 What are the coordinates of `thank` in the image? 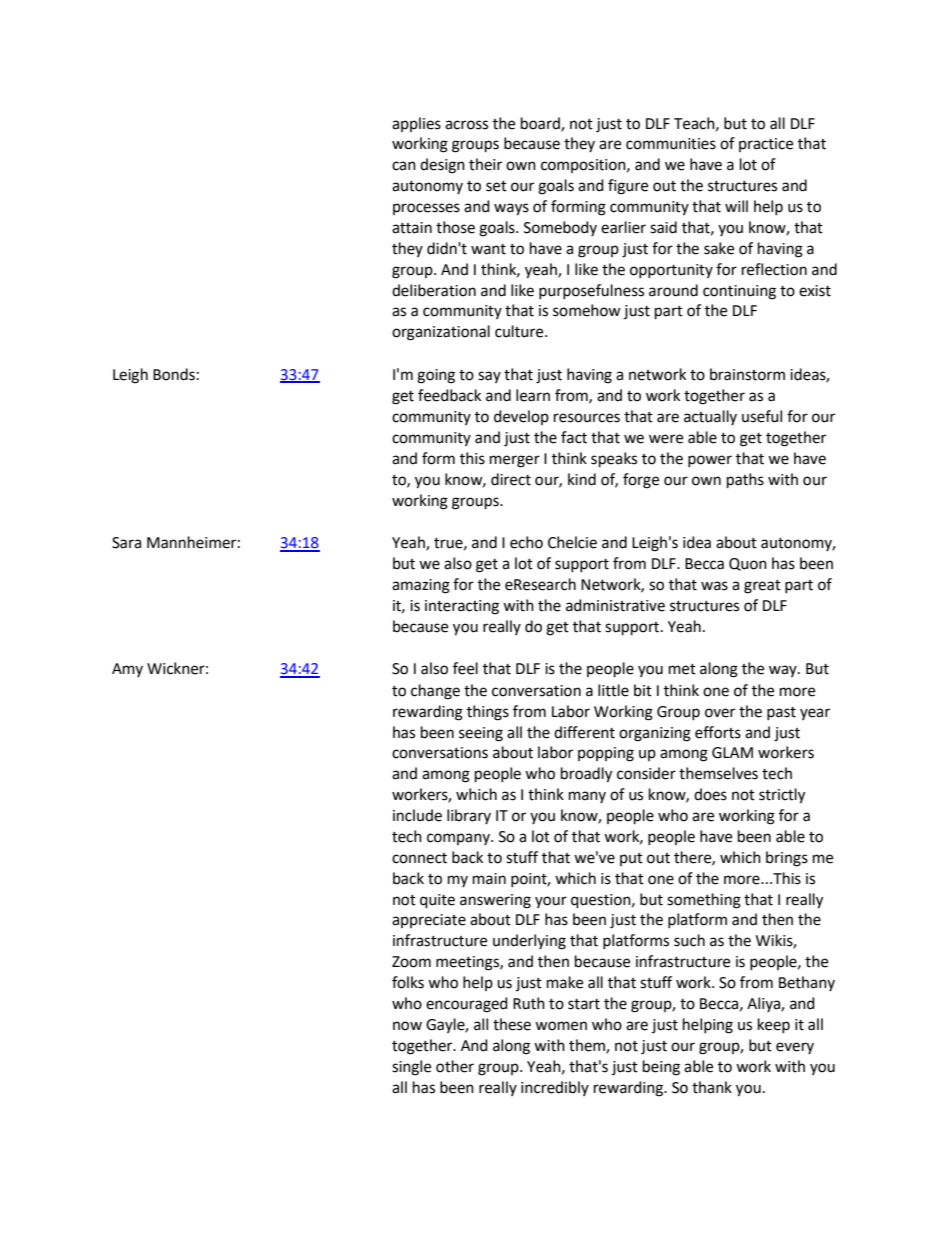 It's located at (712, 1087).
